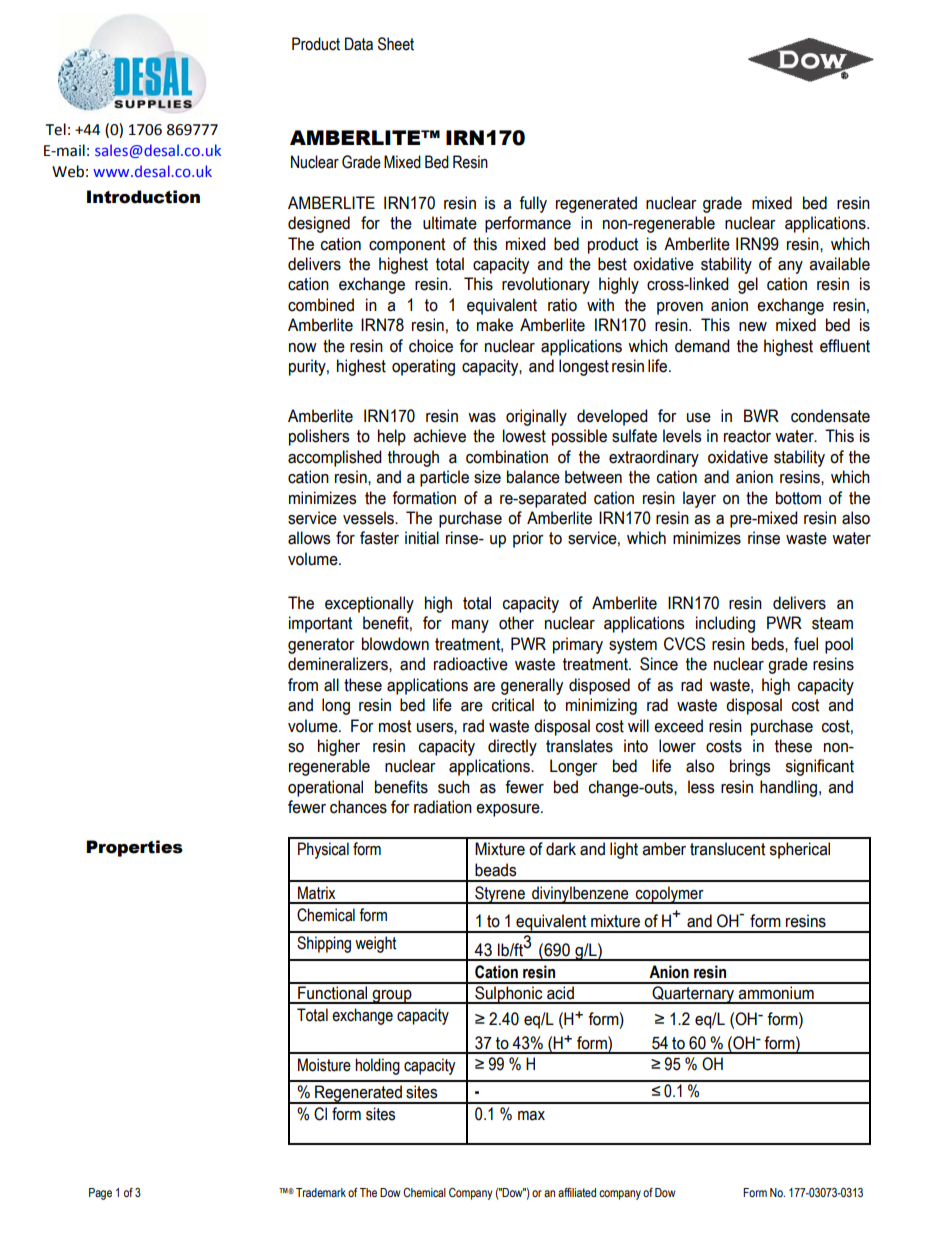 This screenshot has width=952, height=1233. What do you see at coordinates (839, 264) in the screenshot?
I see `available` at bounding box center [839, 264].
